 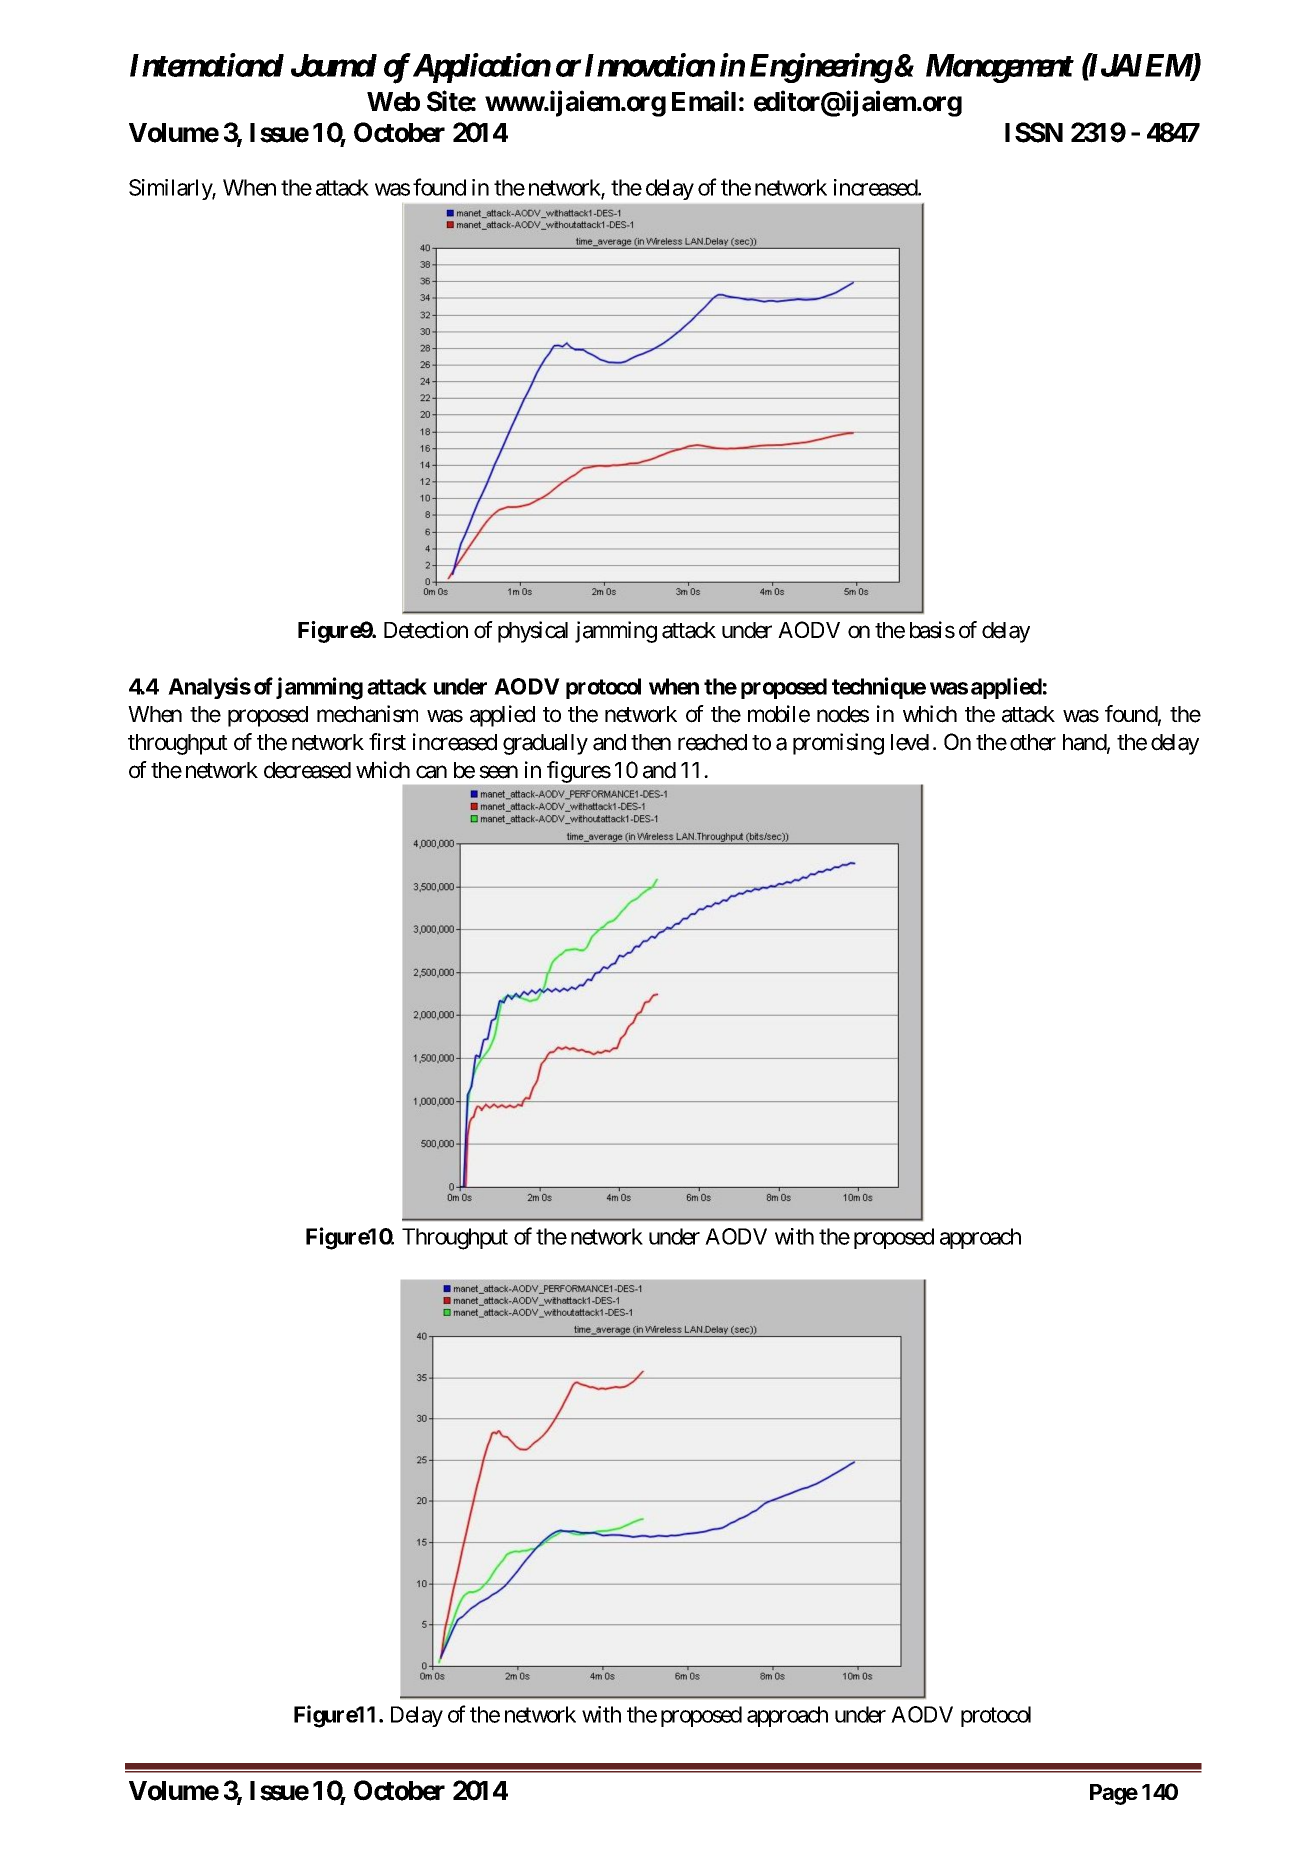 What do you see at coordinates (431, 772) in the screenshot?
I see `can` at bounding box center [431, 772].
